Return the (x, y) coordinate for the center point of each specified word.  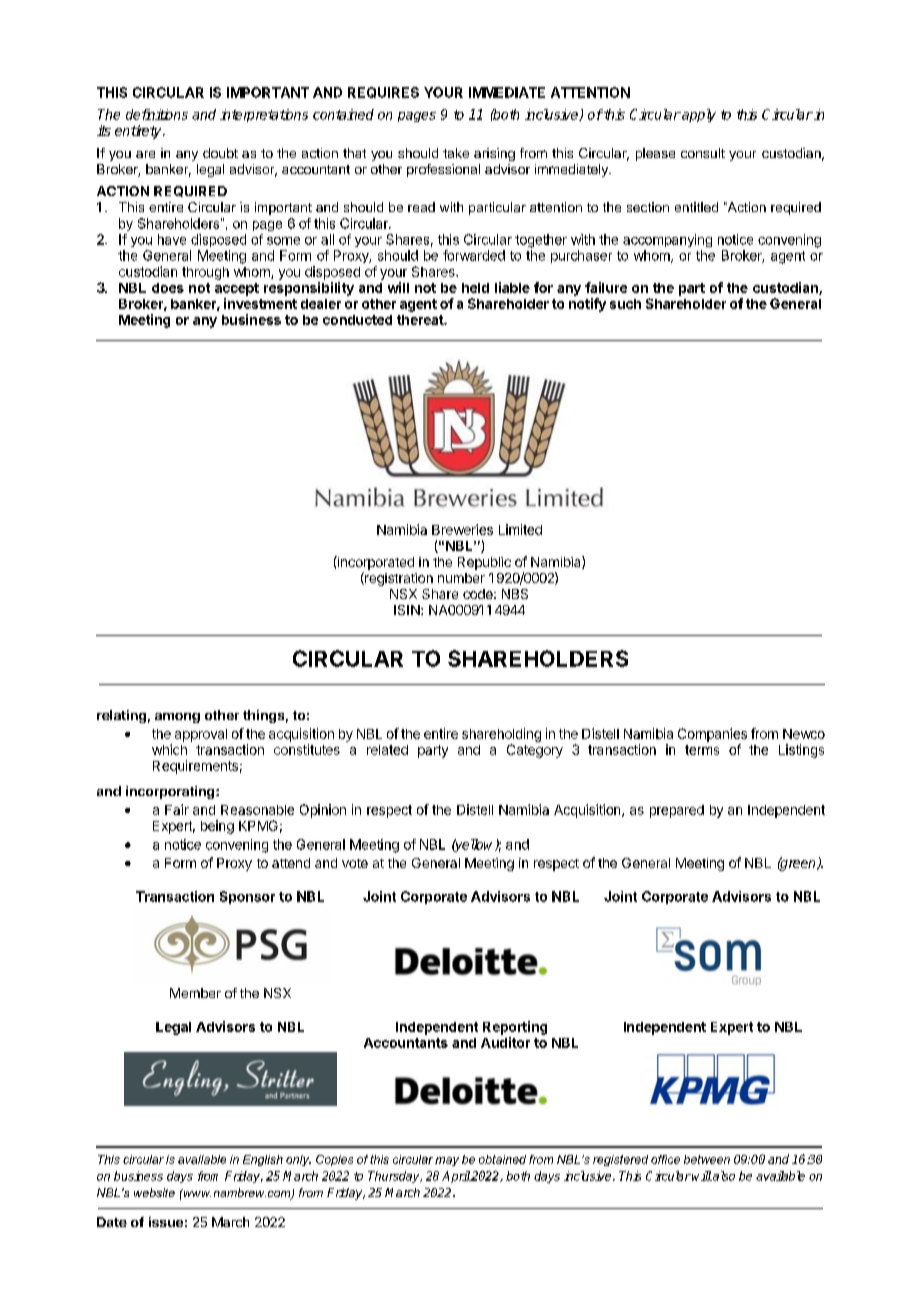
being (217, 827)
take (456, 153)
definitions (157, 114)
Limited (520, 529)
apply (698, 115)
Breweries (462, 529)
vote (355, 863)
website (154, 1192)
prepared (677, 811)
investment (260, 303)
